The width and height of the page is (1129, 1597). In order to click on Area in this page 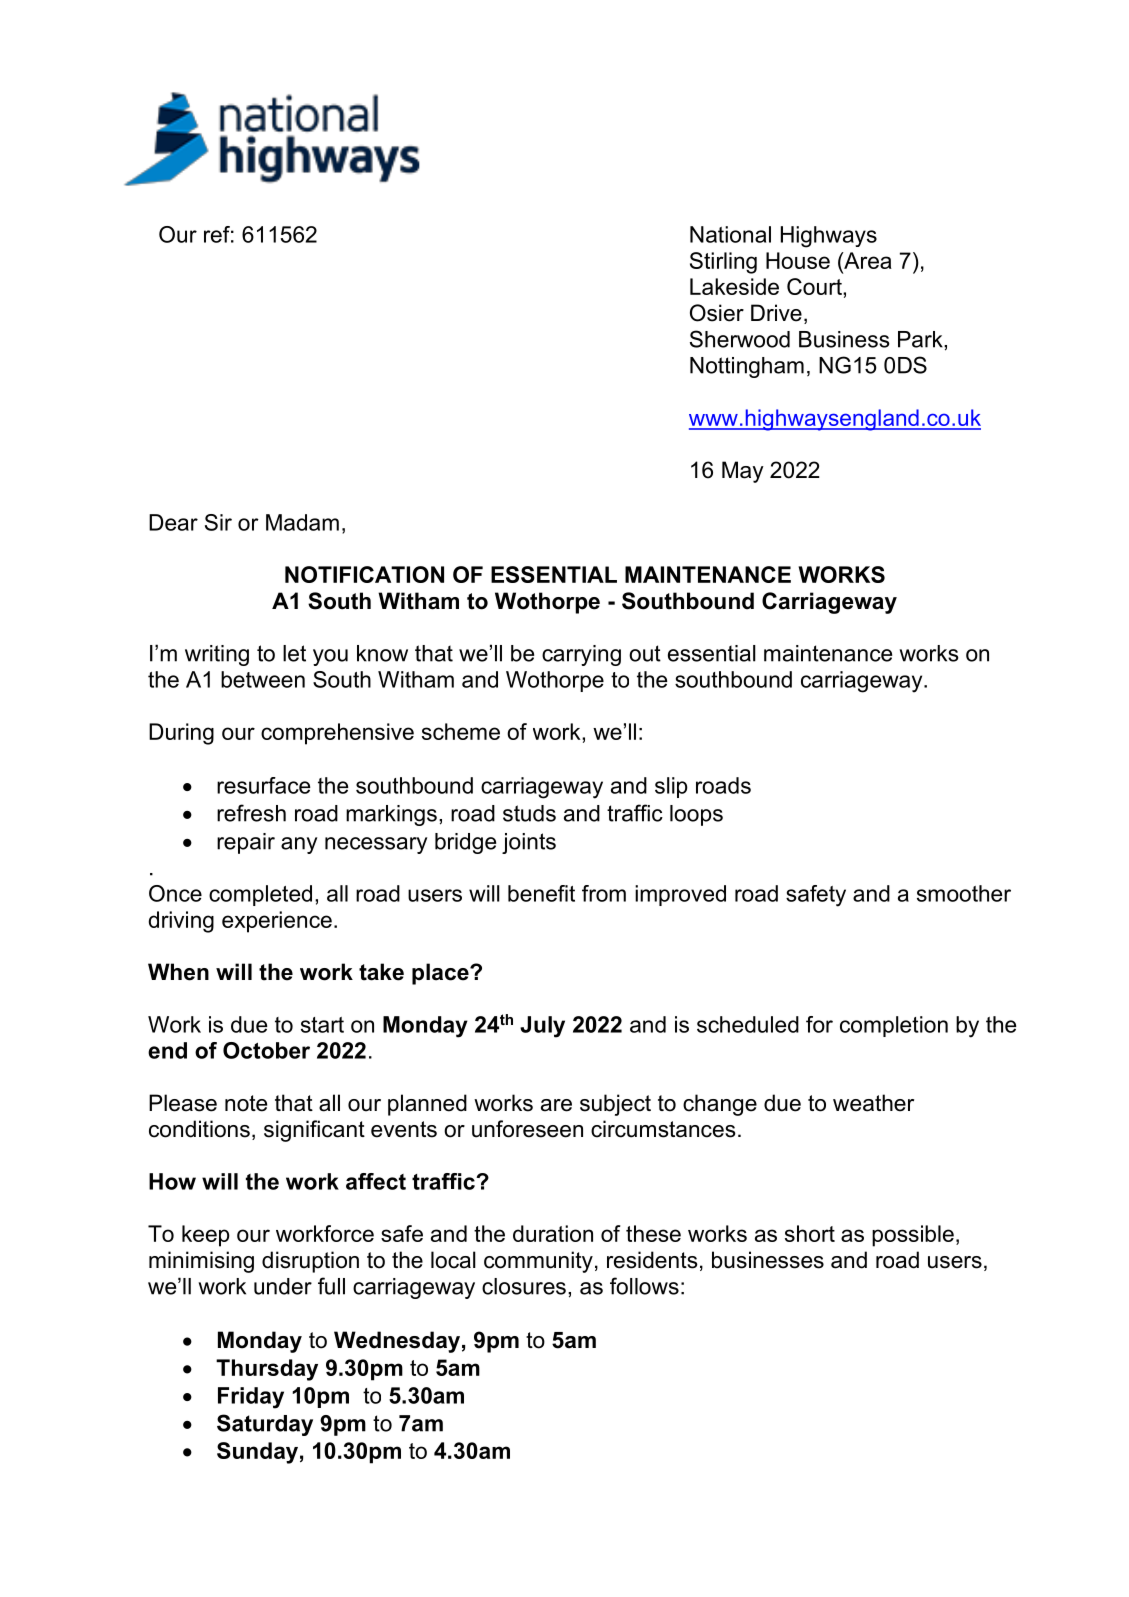, I will do `click(867, 260)`.
